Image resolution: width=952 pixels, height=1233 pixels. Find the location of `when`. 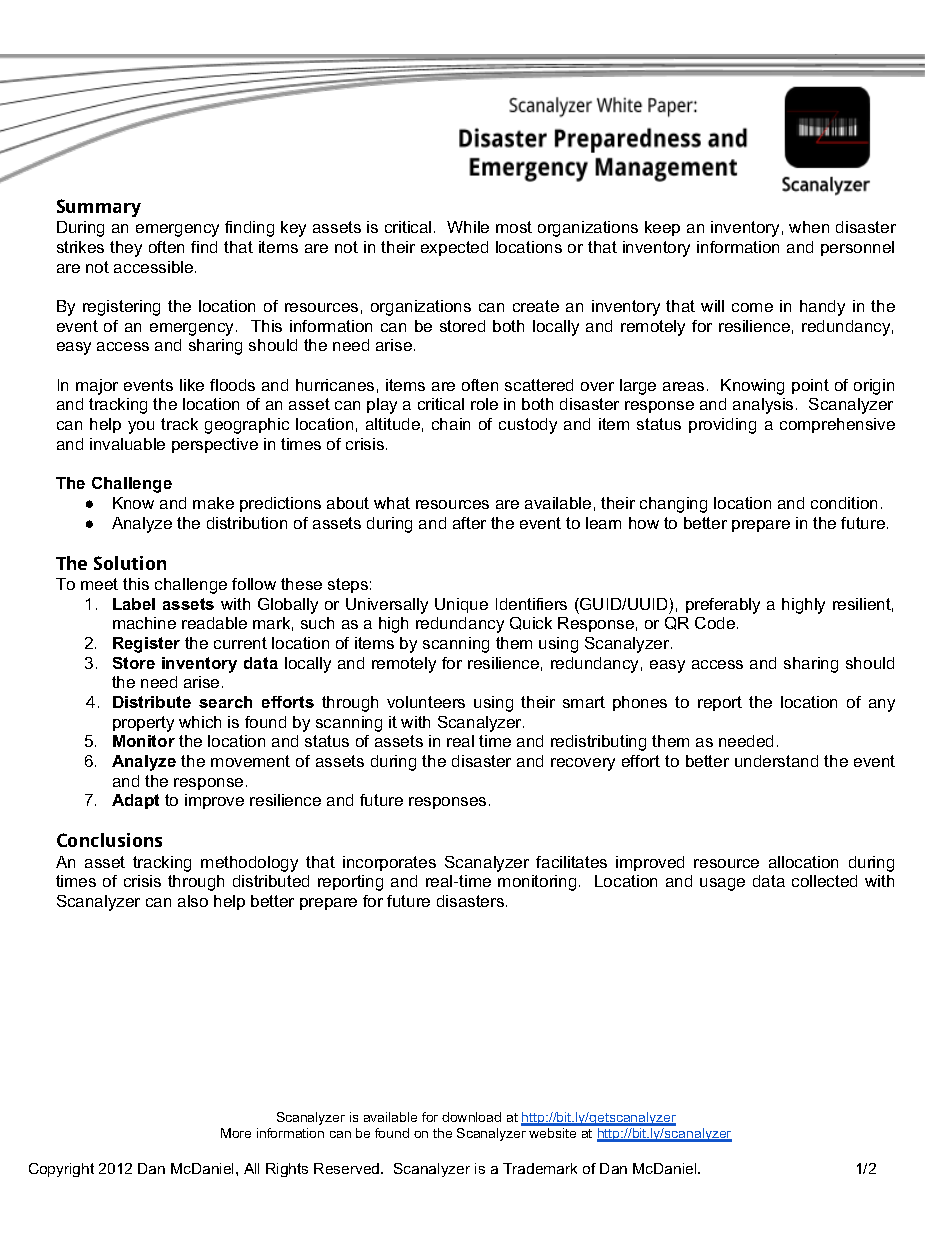

when is located at coordinates (809, 227).
